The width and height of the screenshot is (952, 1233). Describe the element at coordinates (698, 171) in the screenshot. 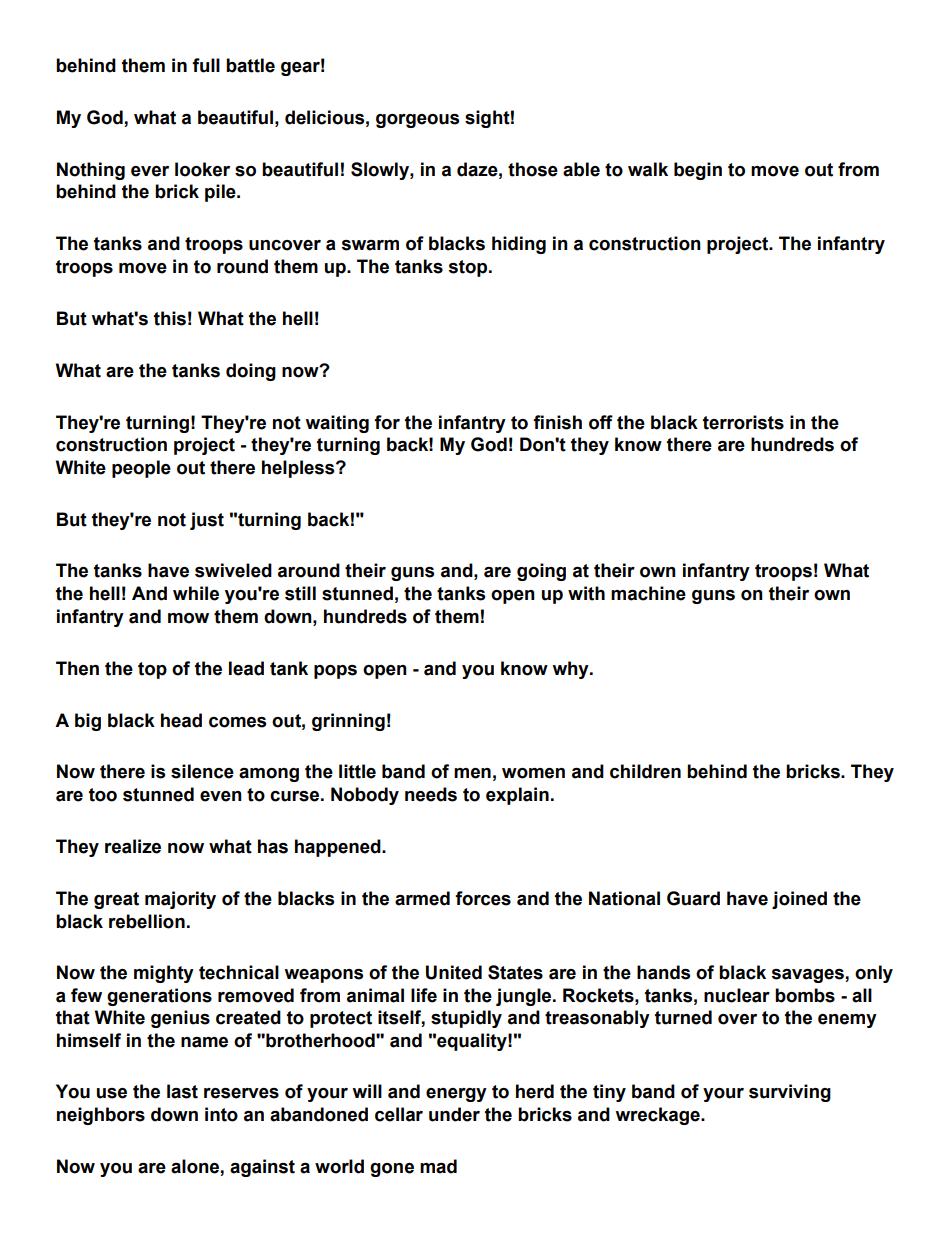

I see `begin` at that location.
